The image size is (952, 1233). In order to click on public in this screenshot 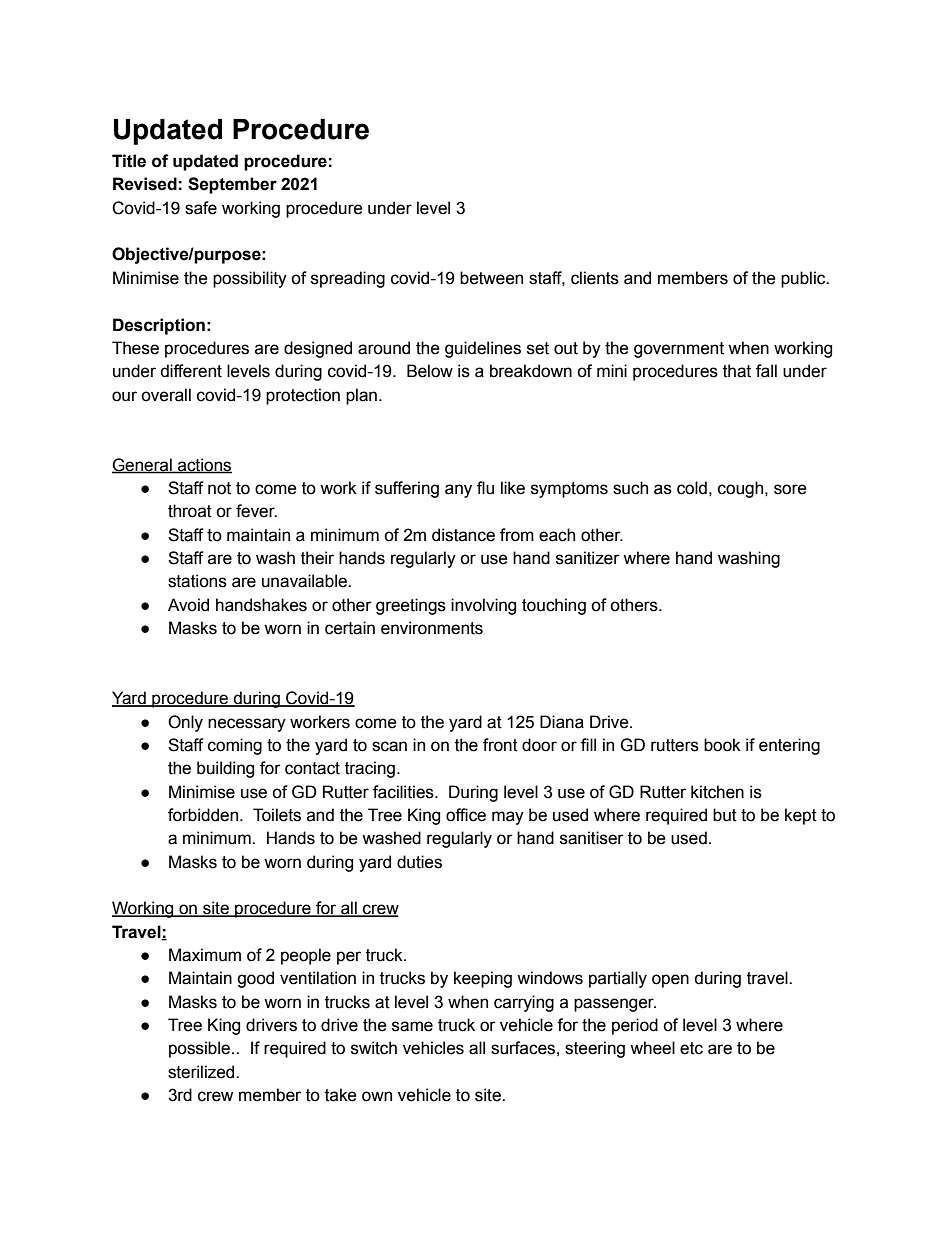, I will do `click(804, 279)`.
